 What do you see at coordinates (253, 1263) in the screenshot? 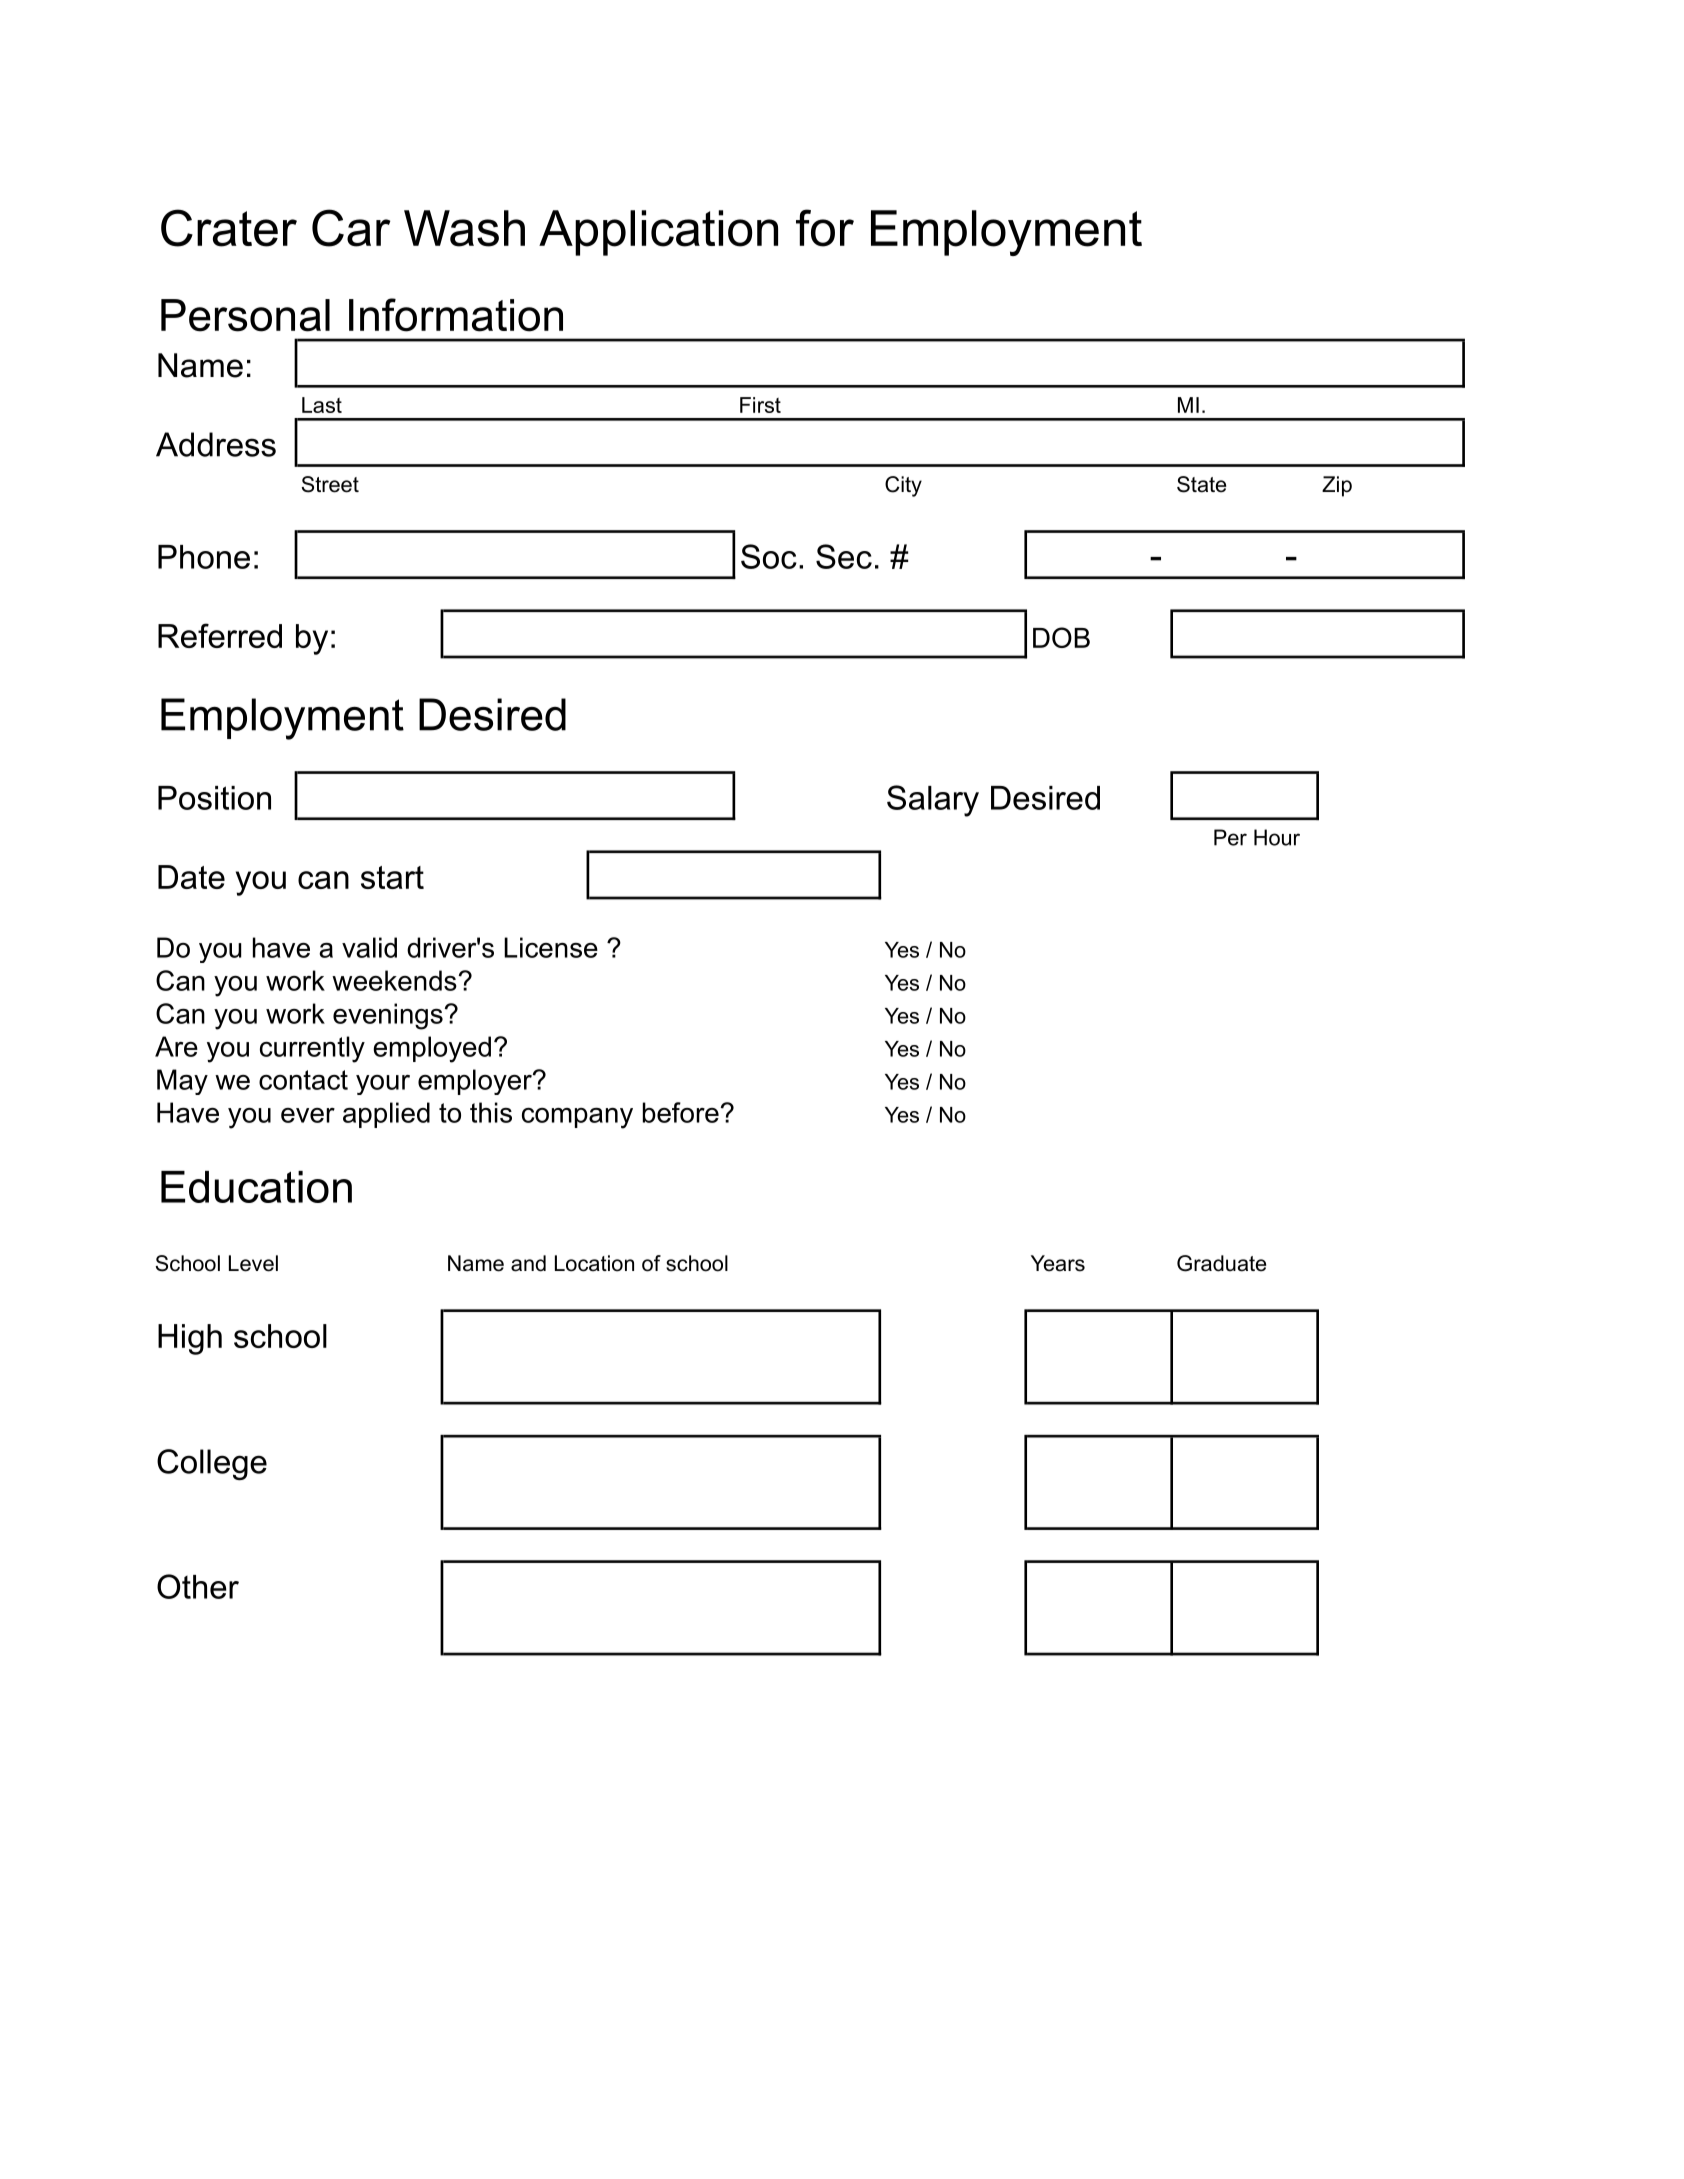
I see `Level` at bounding box center [253, 1263].
